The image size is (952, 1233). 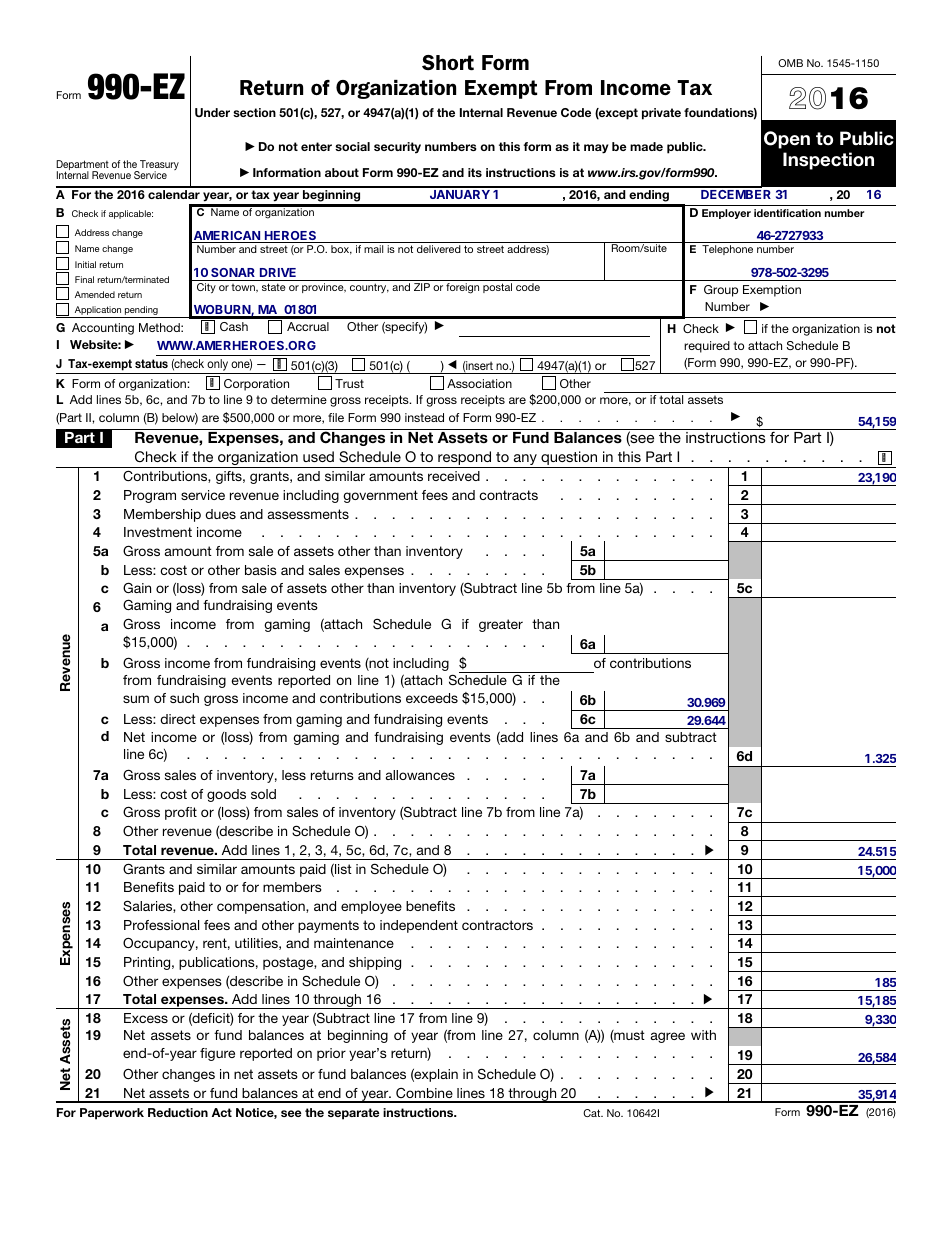 What do you see at coordinates (178, 1112) in the image?
I see `Reduction` at bounding box center [178, 1112].
